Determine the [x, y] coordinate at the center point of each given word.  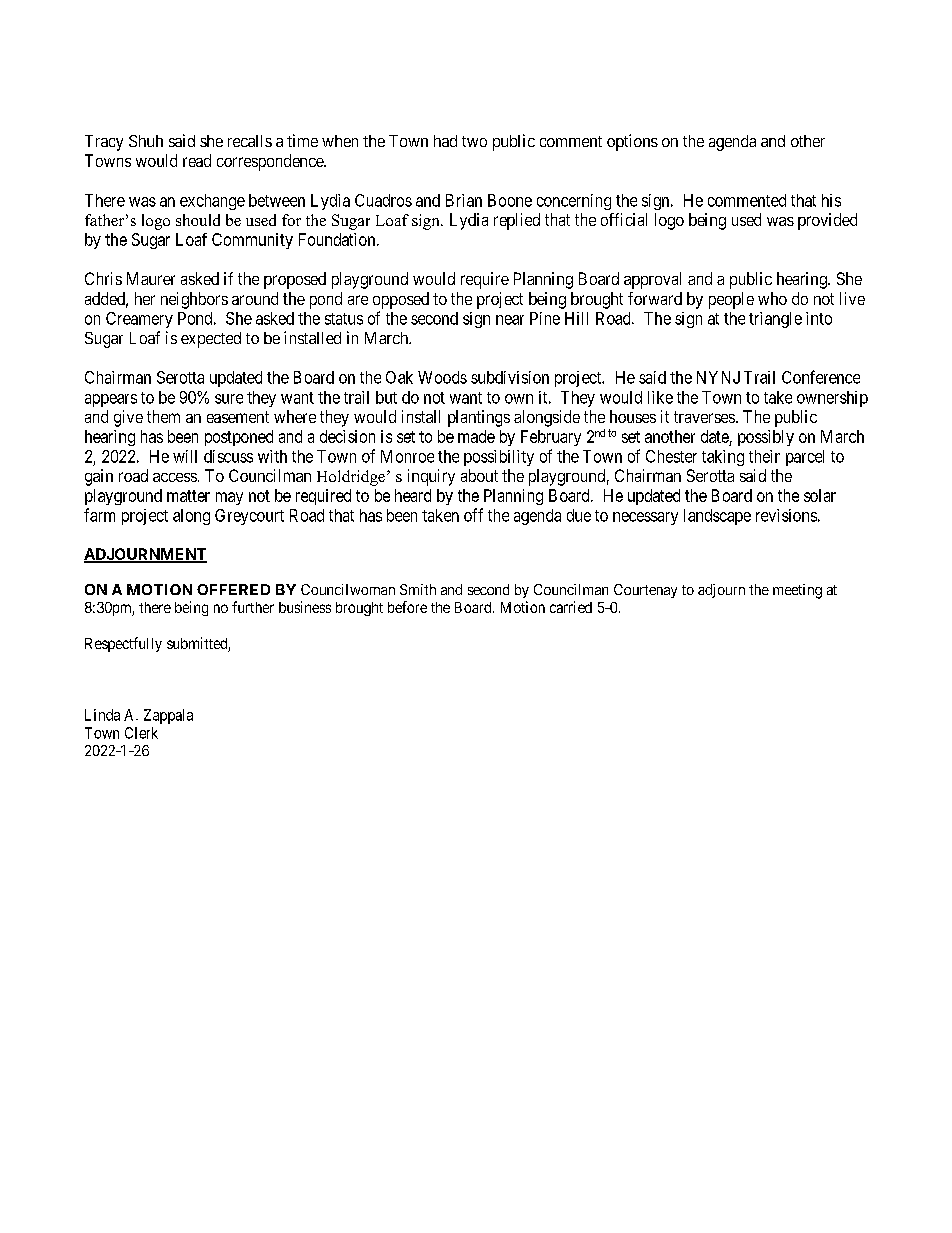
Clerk [141, 733]
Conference [821, 377]
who [772, 298]
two [474, 141]
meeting [797, 591]
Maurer [151, 278]
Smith [418, 589]
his [831, 200]
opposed [401, 300]
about [479, 475]
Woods [442, 377]
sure [229, 399]
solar [820, 495]
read [197, 160]
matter [188, 496]
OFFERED [233, 589]
